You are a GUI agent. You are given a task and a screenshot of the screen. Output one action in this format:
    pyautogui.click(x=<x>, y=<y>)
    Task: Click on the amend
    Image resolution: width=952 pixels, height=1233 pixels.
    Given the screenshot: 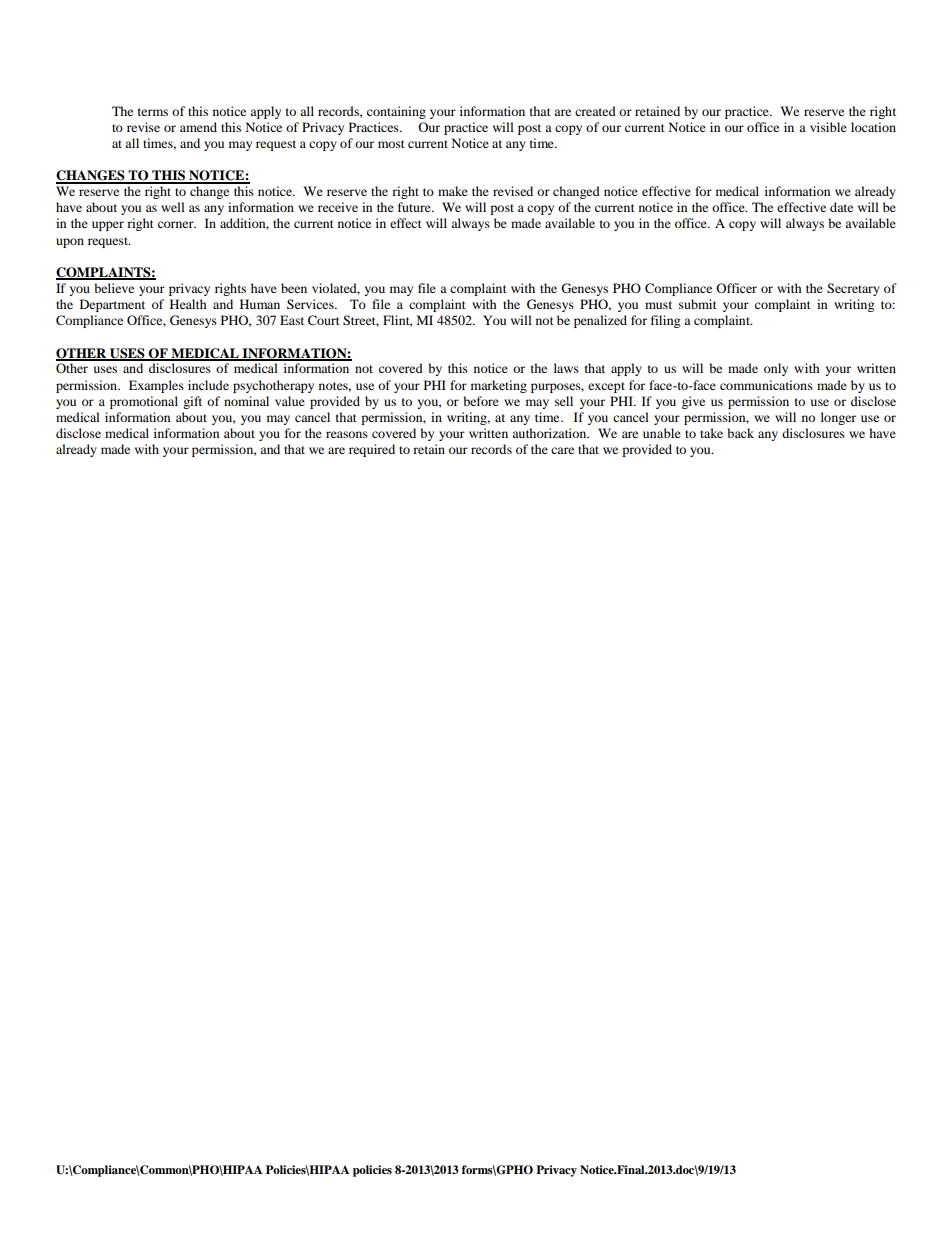 What is the action you would take?
    pyautogui.click(x=198, y=127)
